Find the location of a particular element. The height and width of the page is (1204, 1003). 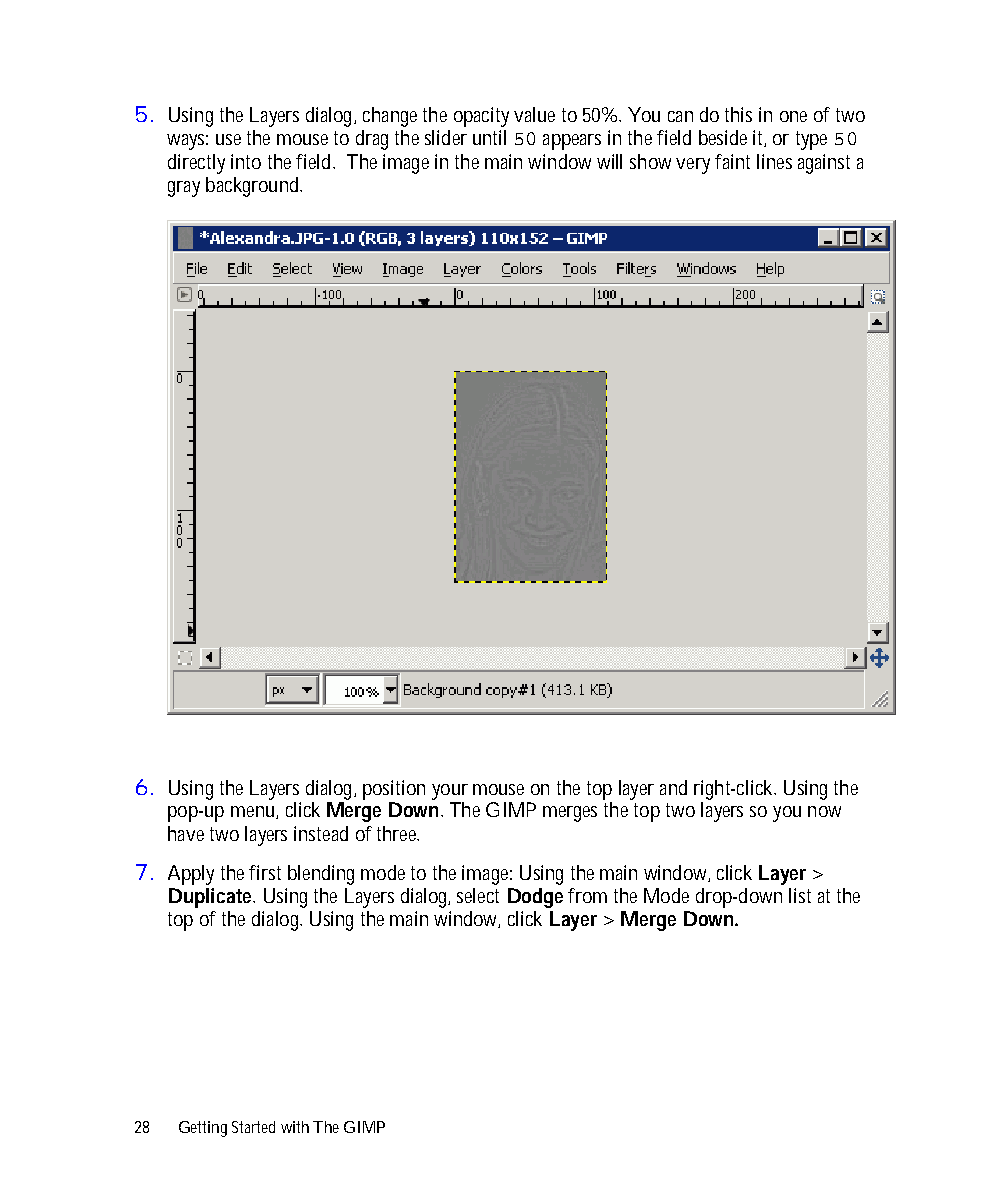

until is located at coordinates (489, 137).
